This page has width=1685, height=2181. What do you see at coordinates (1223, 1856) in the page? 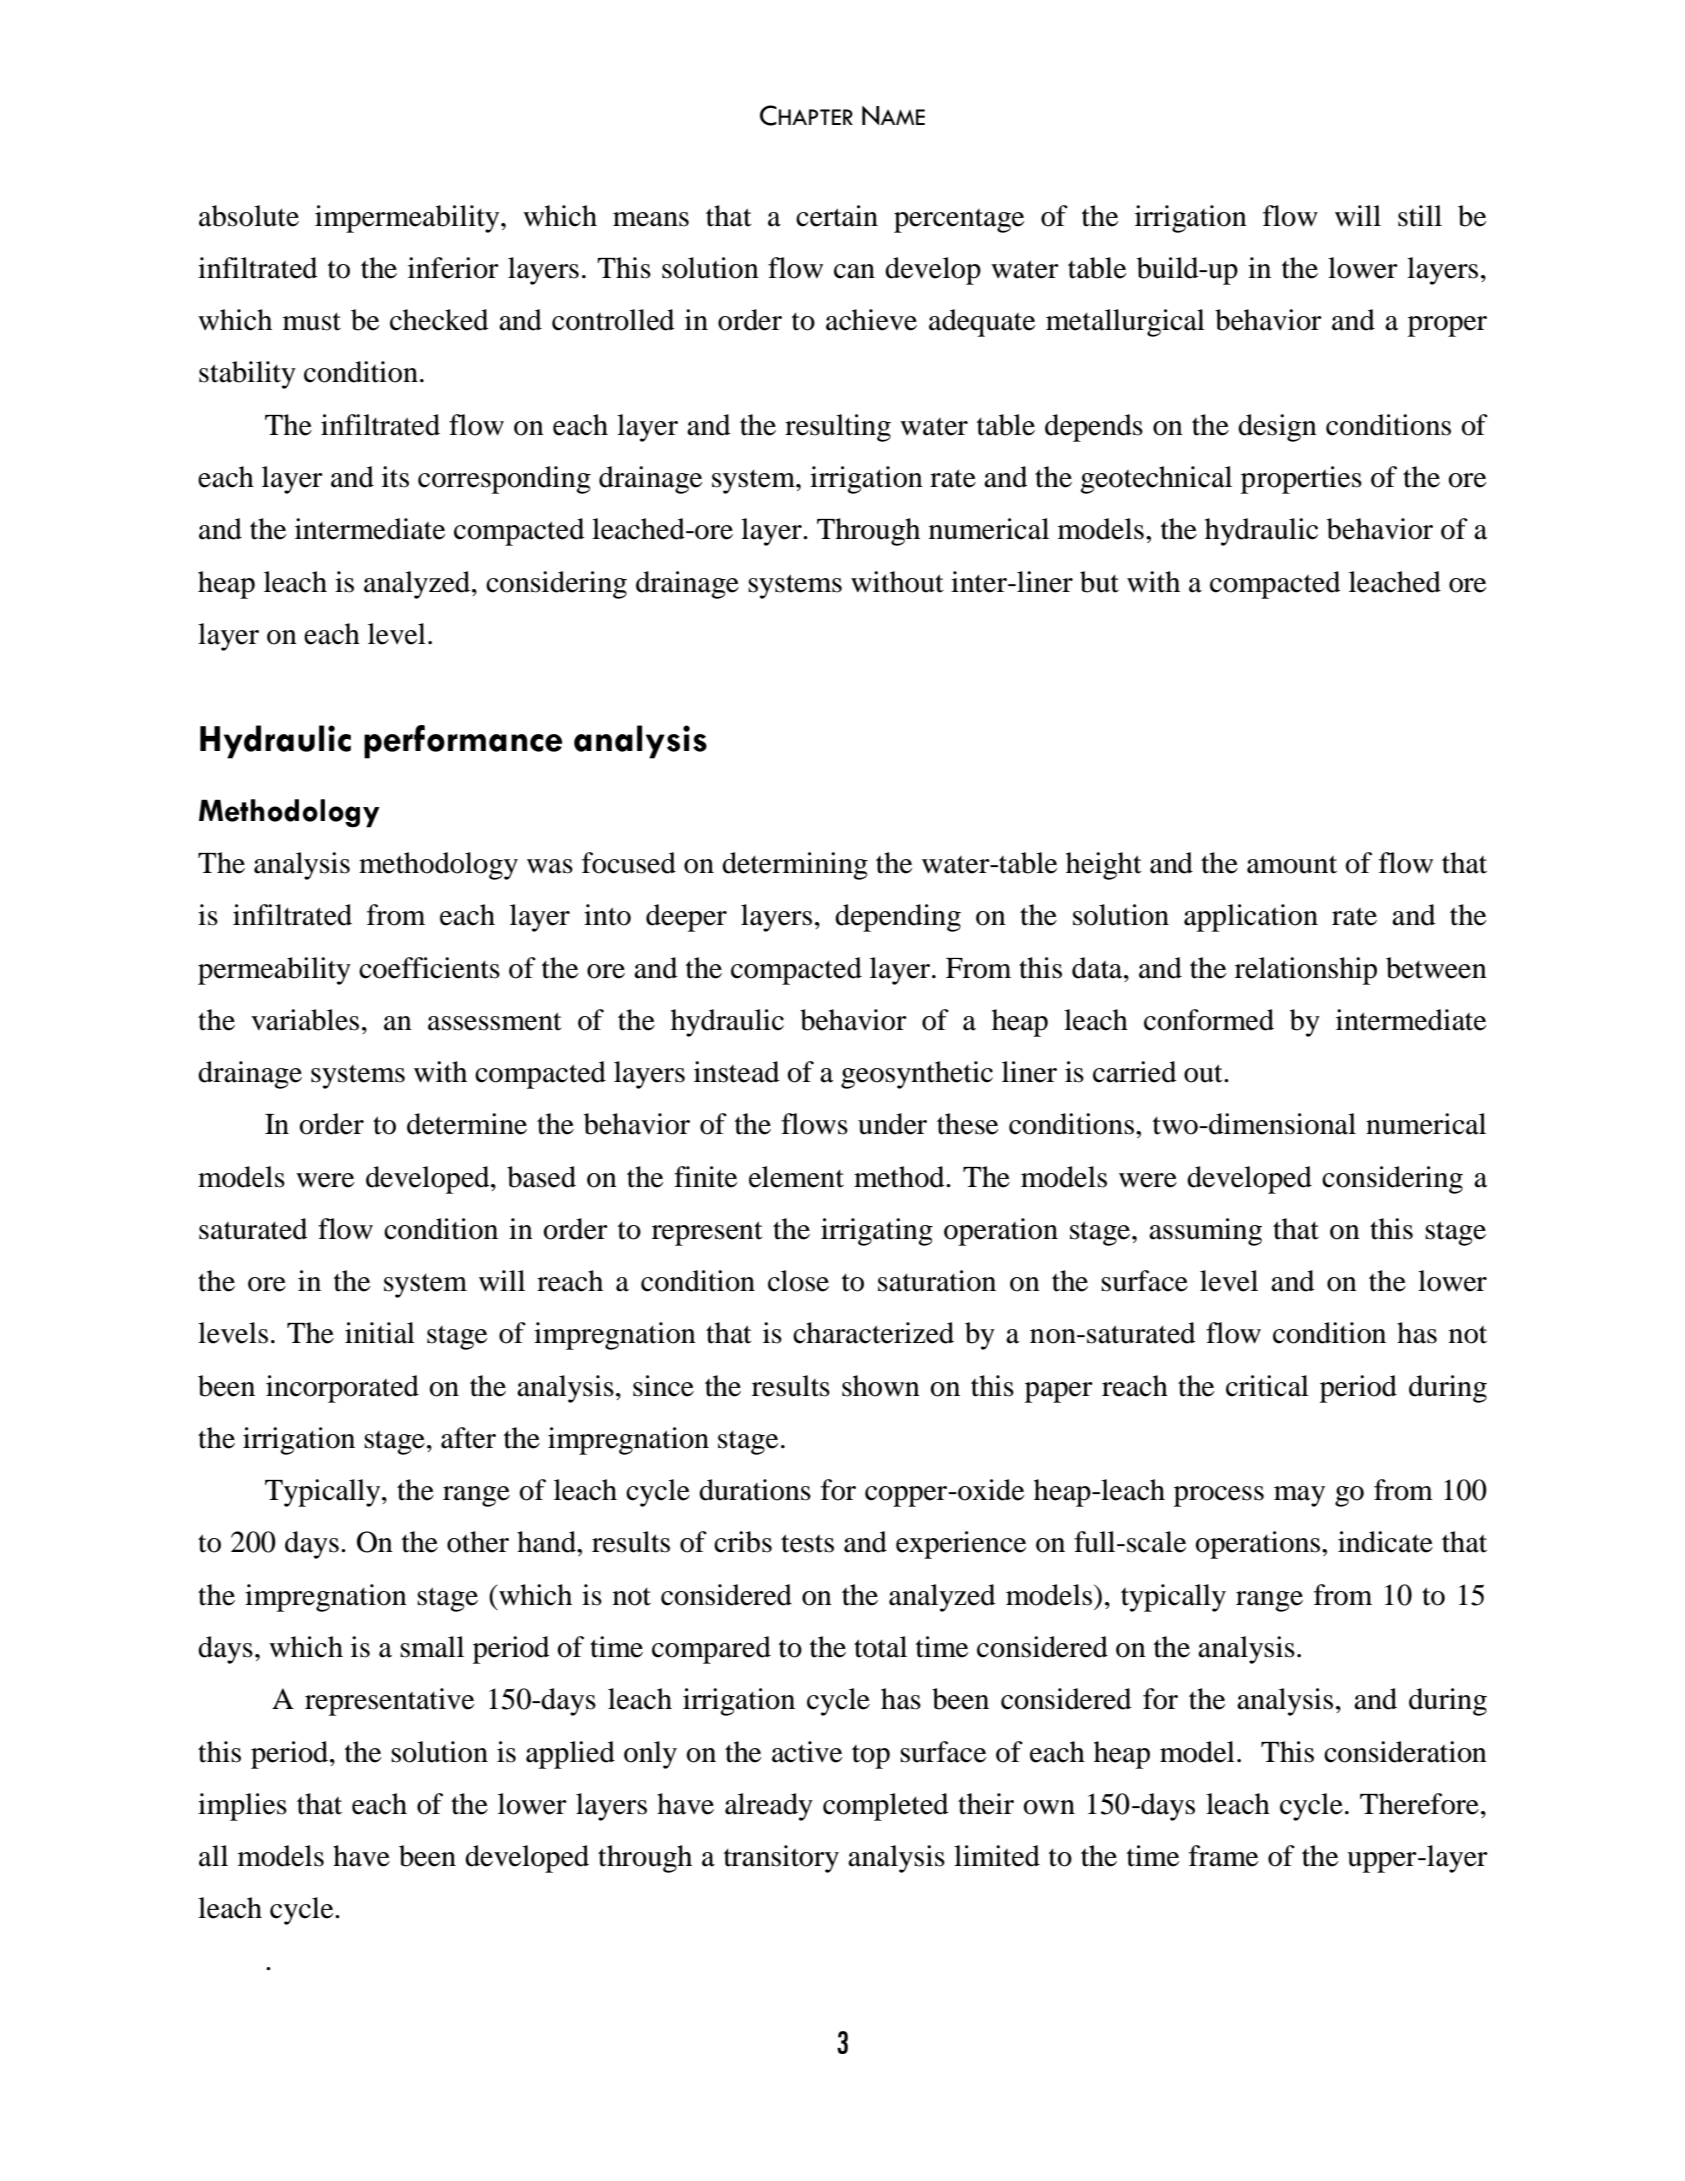
I see `frame` at bounding box center [1223, 1856].
